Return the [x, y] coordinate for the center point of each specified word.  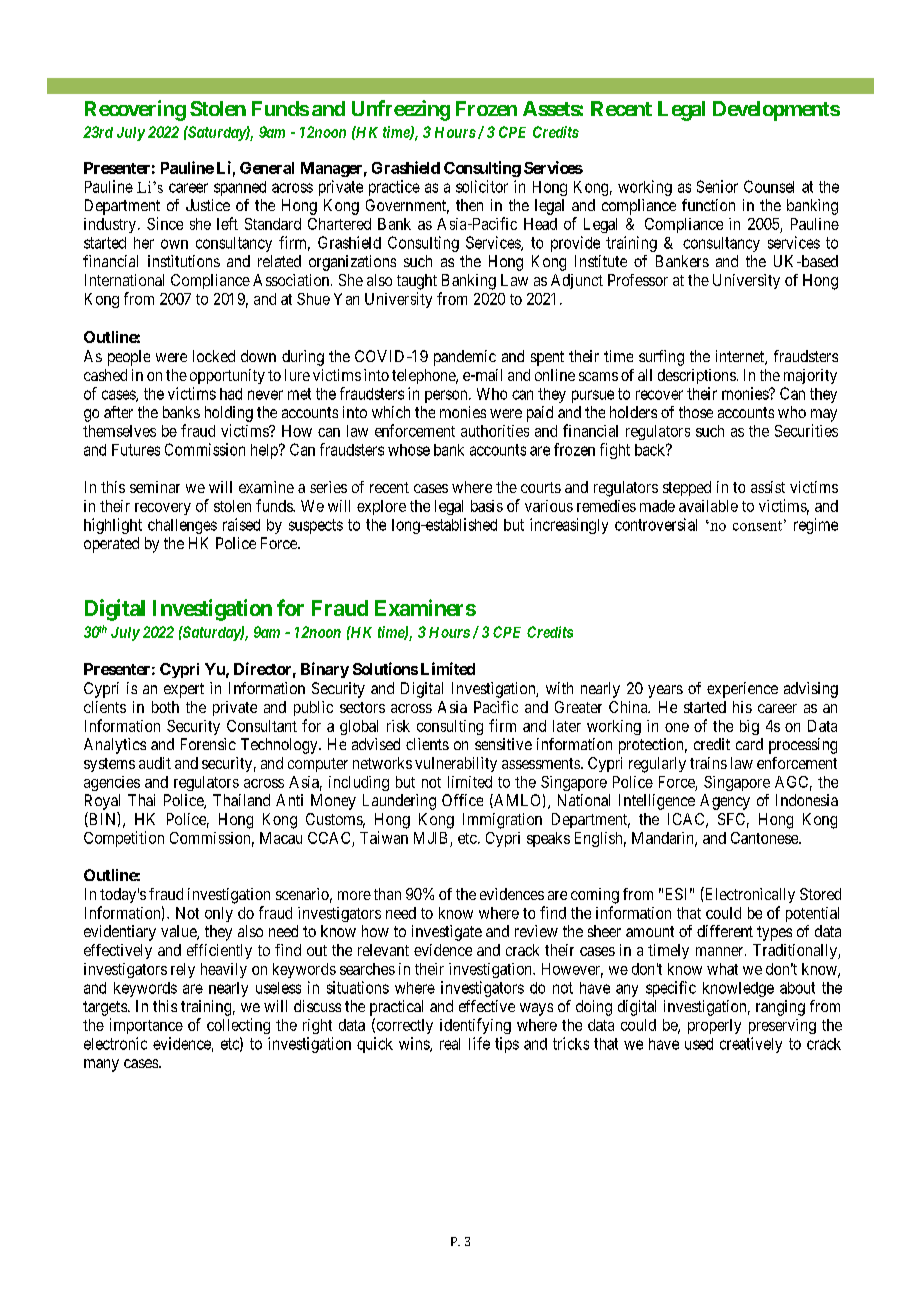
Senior [717, 186]
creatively [751, 1045]
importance [146, 1026]
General [267, 168]
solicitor [482, 186]
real [450, 1044]
